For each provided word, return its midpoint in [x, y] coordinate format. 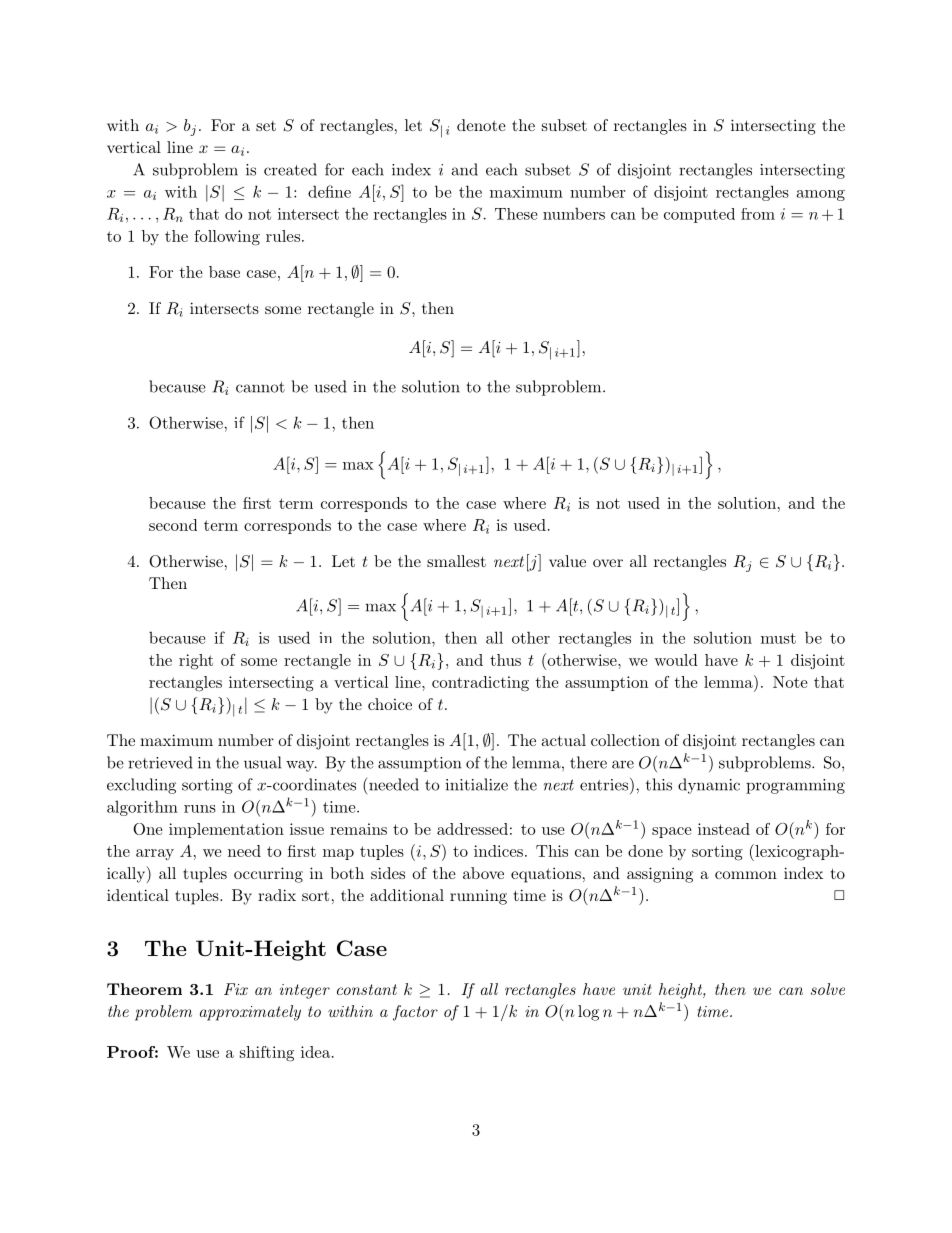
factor [415, 1013]
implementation [226, 830]
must [778, 638]
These [516, 214]
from [758, 214]
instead [724, 829]
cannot [260, 387]
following [227, 238]
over [608, 563]
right [196, 662]
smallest [456, 561]
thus [505, 660]
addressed [472, 829]
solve [828, 989]
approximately [250, 1013]
